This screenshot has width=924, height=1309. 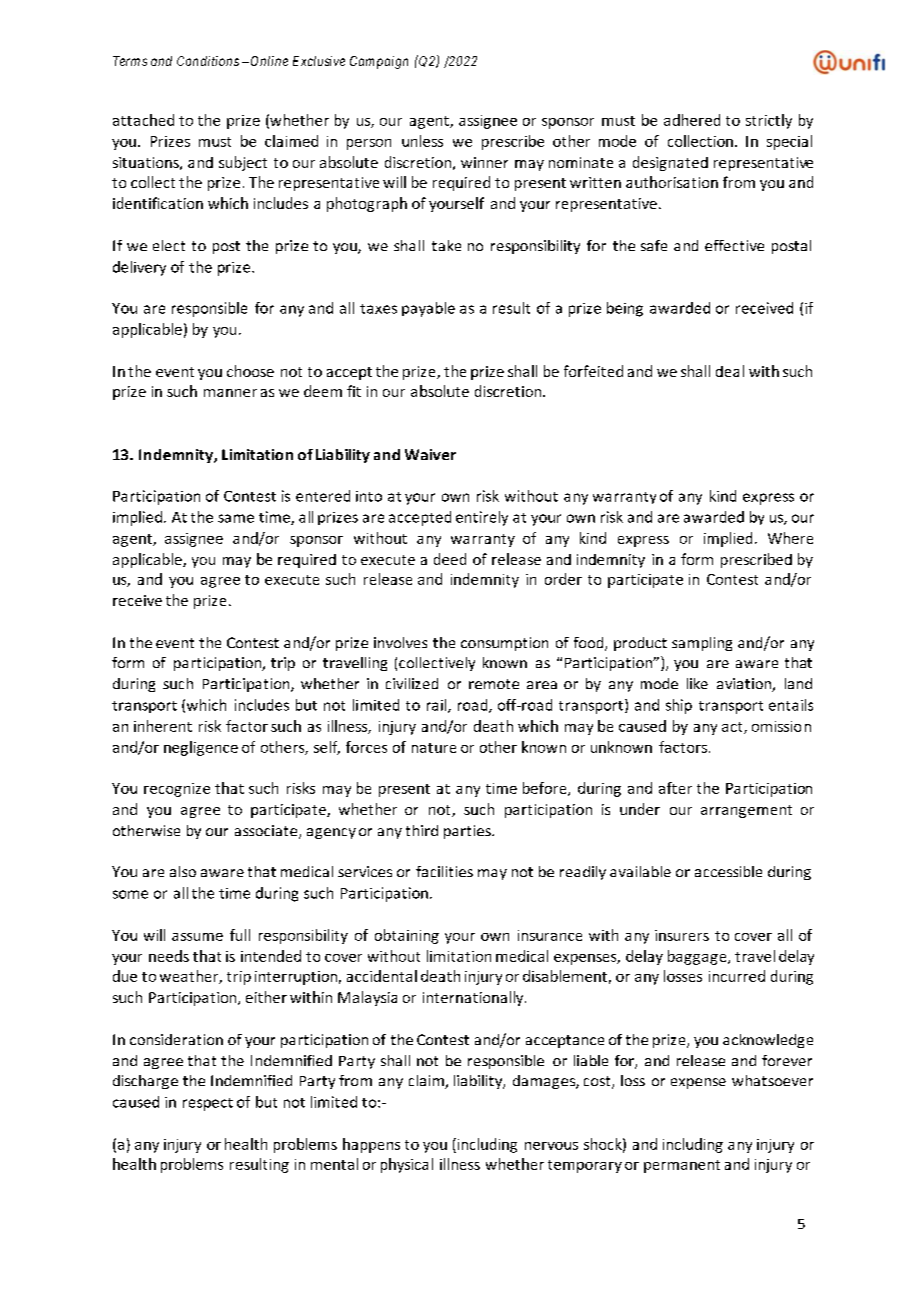 I want to click on adhered, so click(x=692, y=120).
